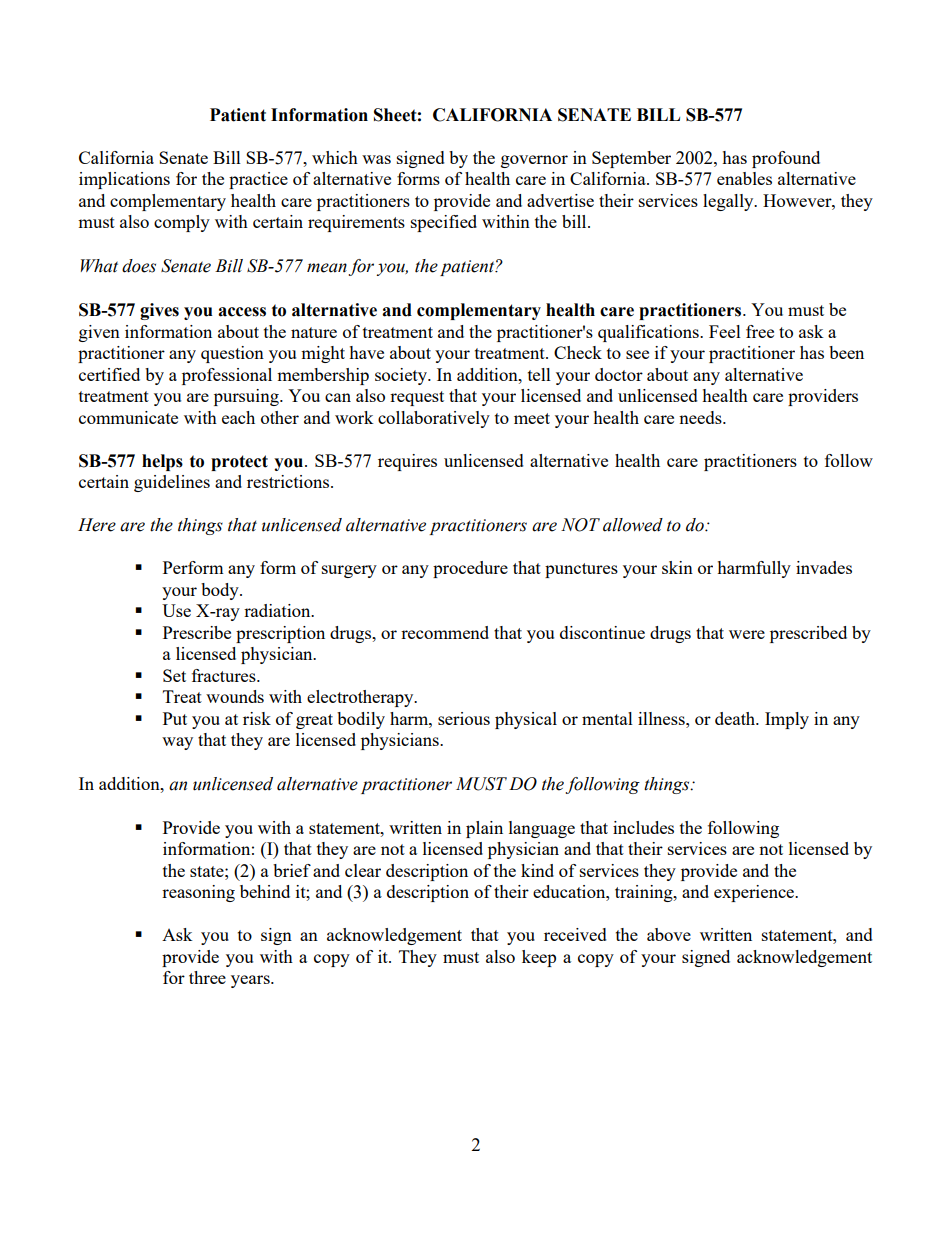 This image has width=952, height=1233. What do you see at coordinates (701, 417) in the image?
I see `needs` at bounding box center [701, 417].
